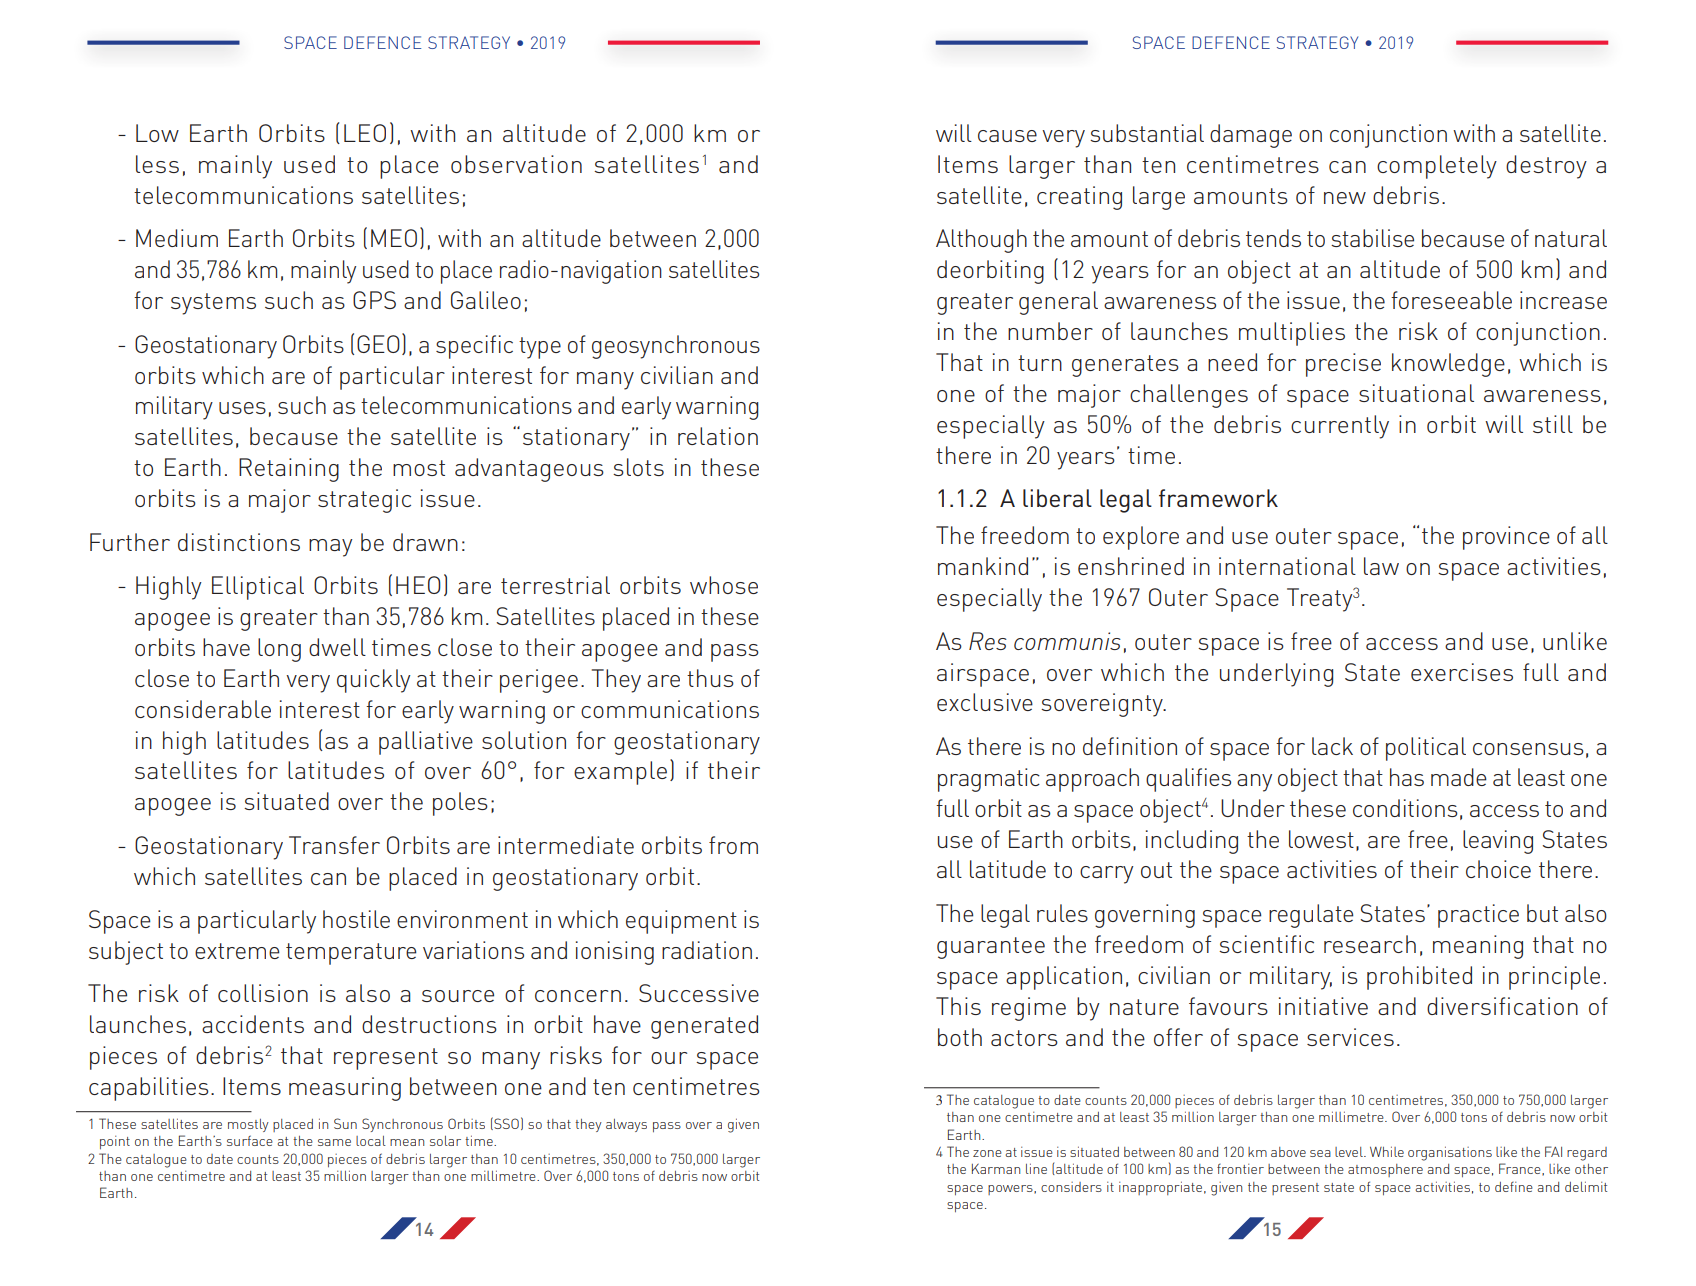  I want to click on less, so click(157, 164).
